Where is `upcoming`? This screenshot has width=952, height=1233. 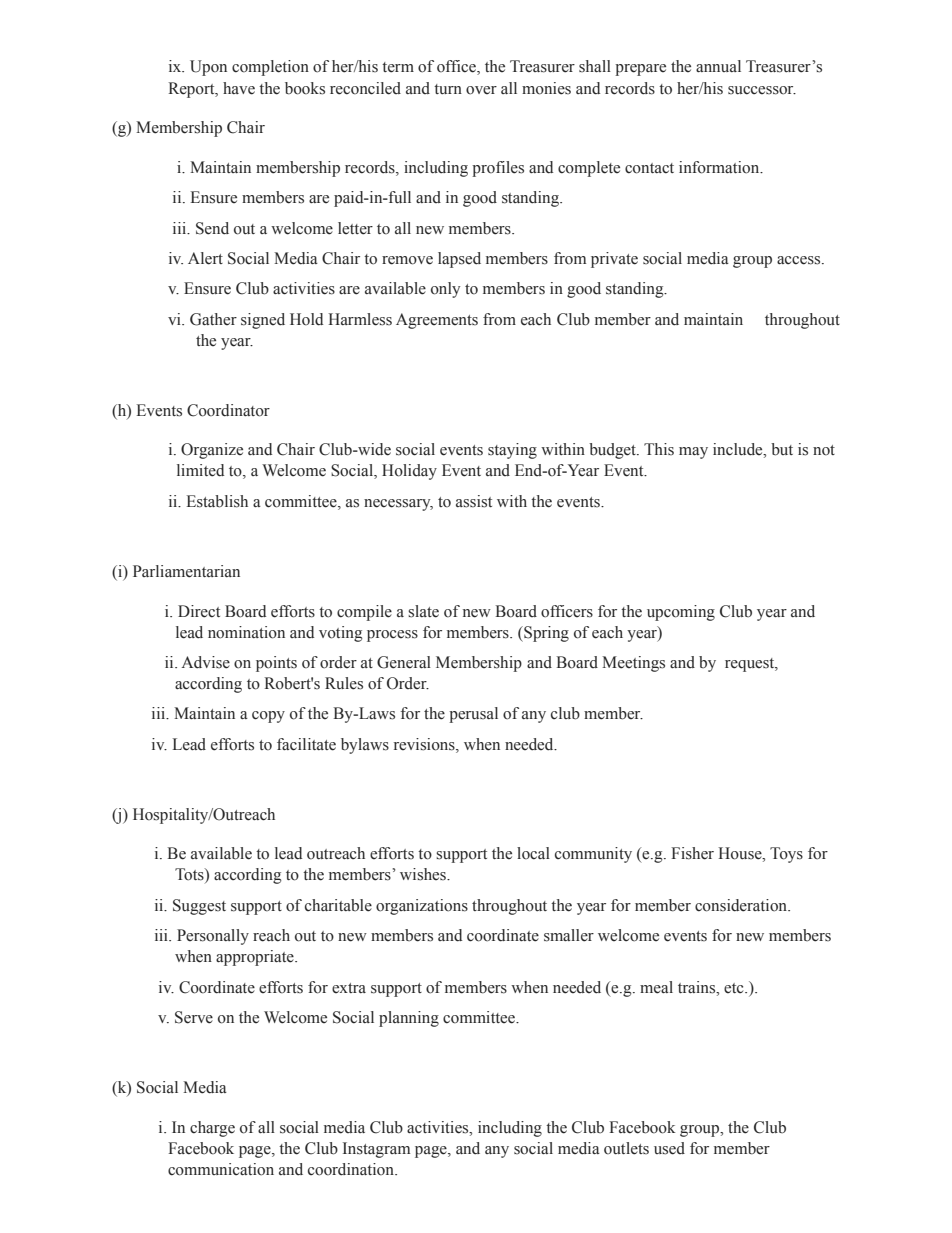 upcoming is located at coordinates (681, 613).
